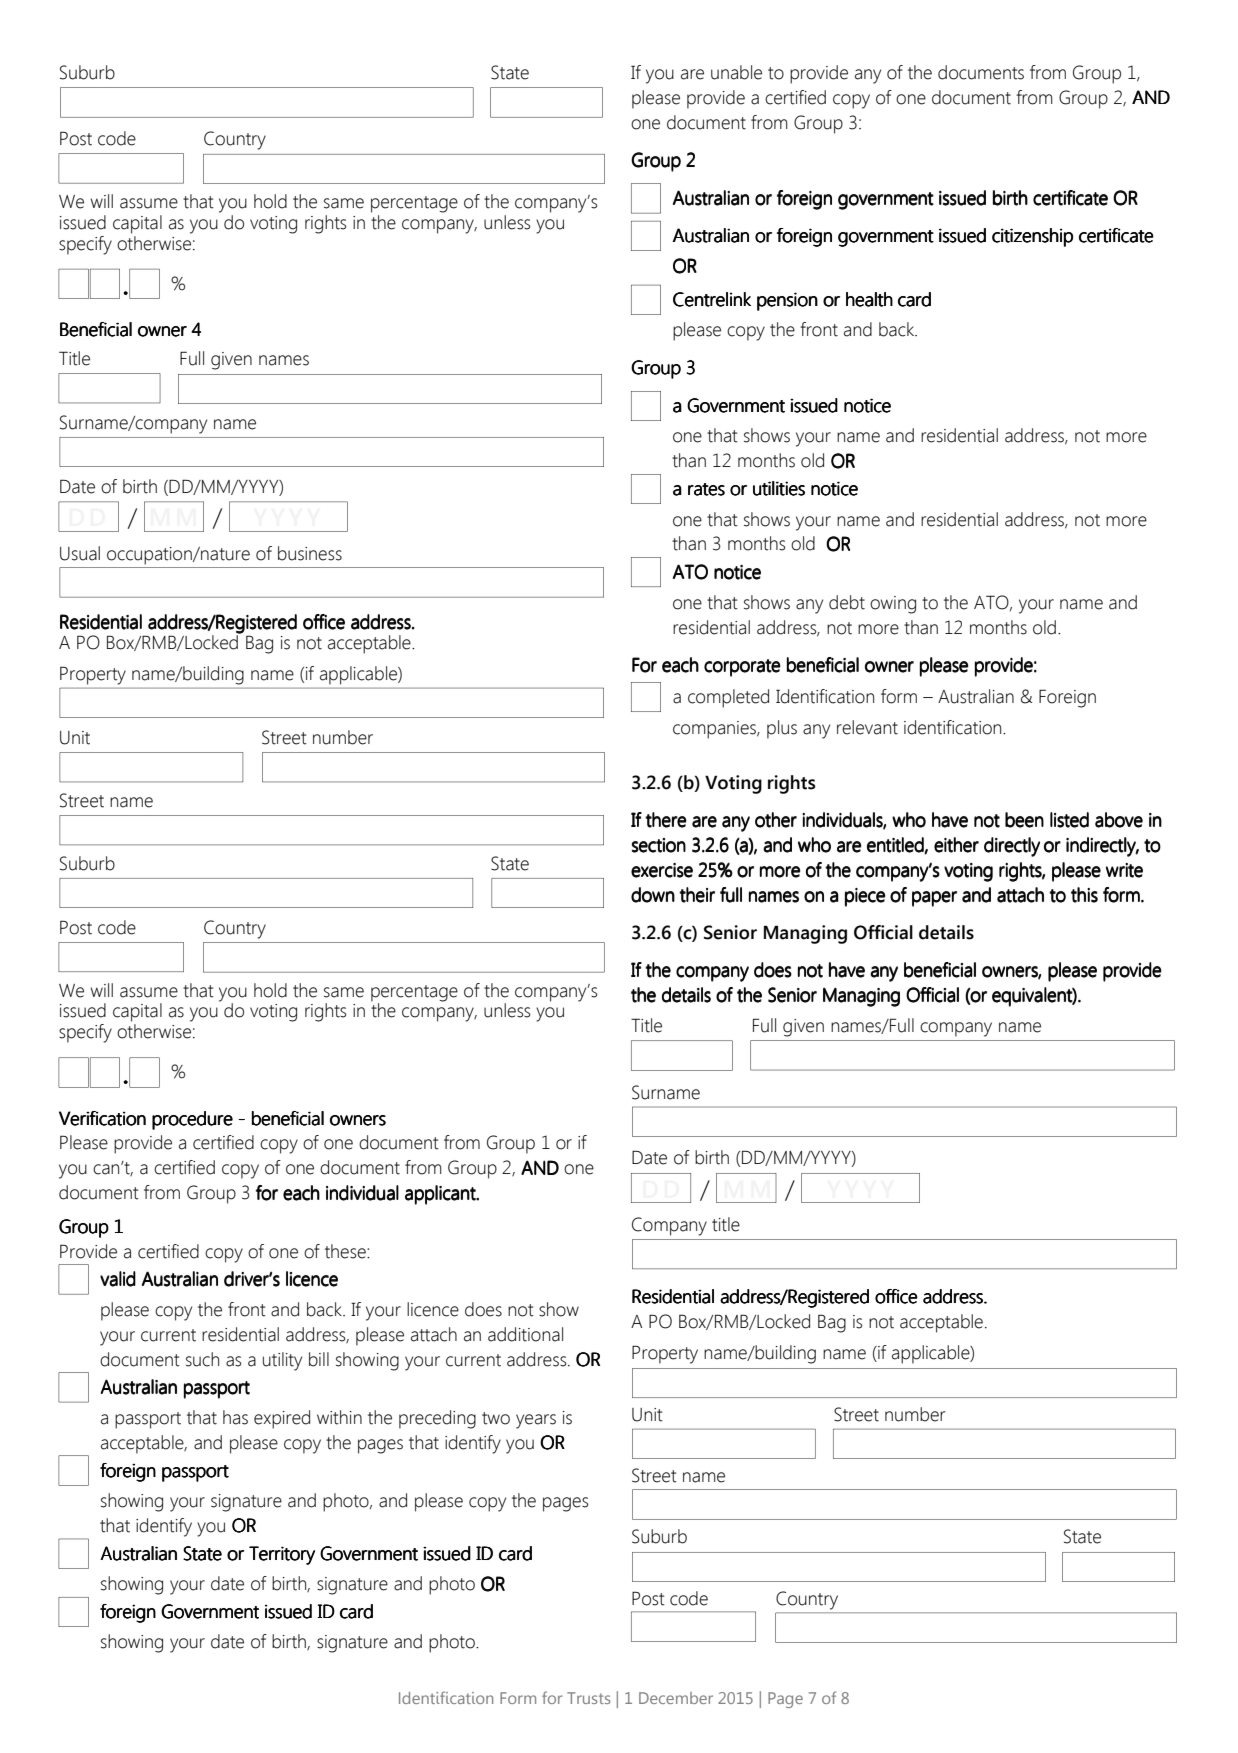 The image size is (1238, 1753). What do you see at coordinates (666, 820) in the screenshot?
I see `there` at bounding box center [666, 820].
